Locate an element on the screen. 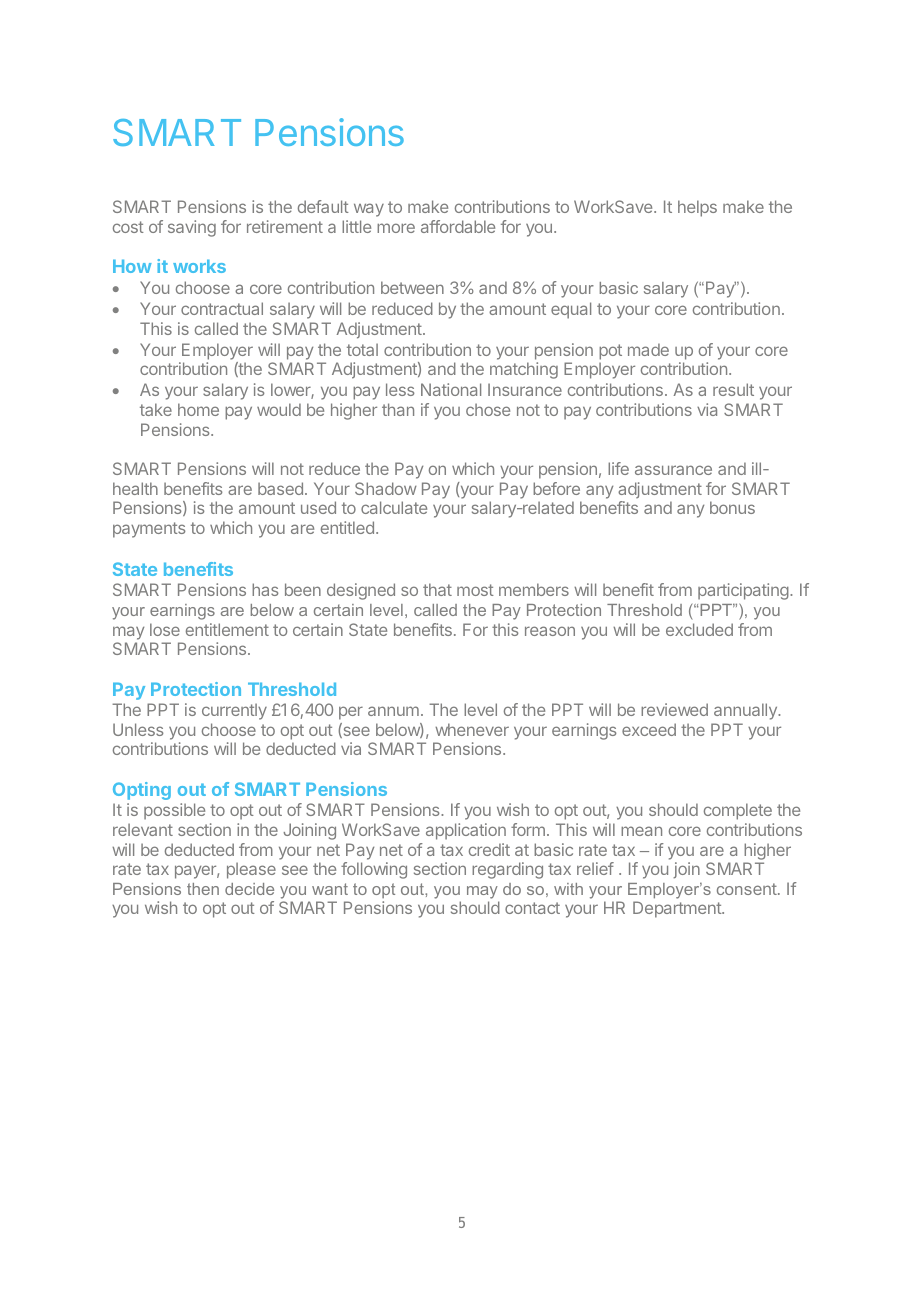 This screenshot has height=1308, width=924. affordable is located at coordinates (458, 226).
